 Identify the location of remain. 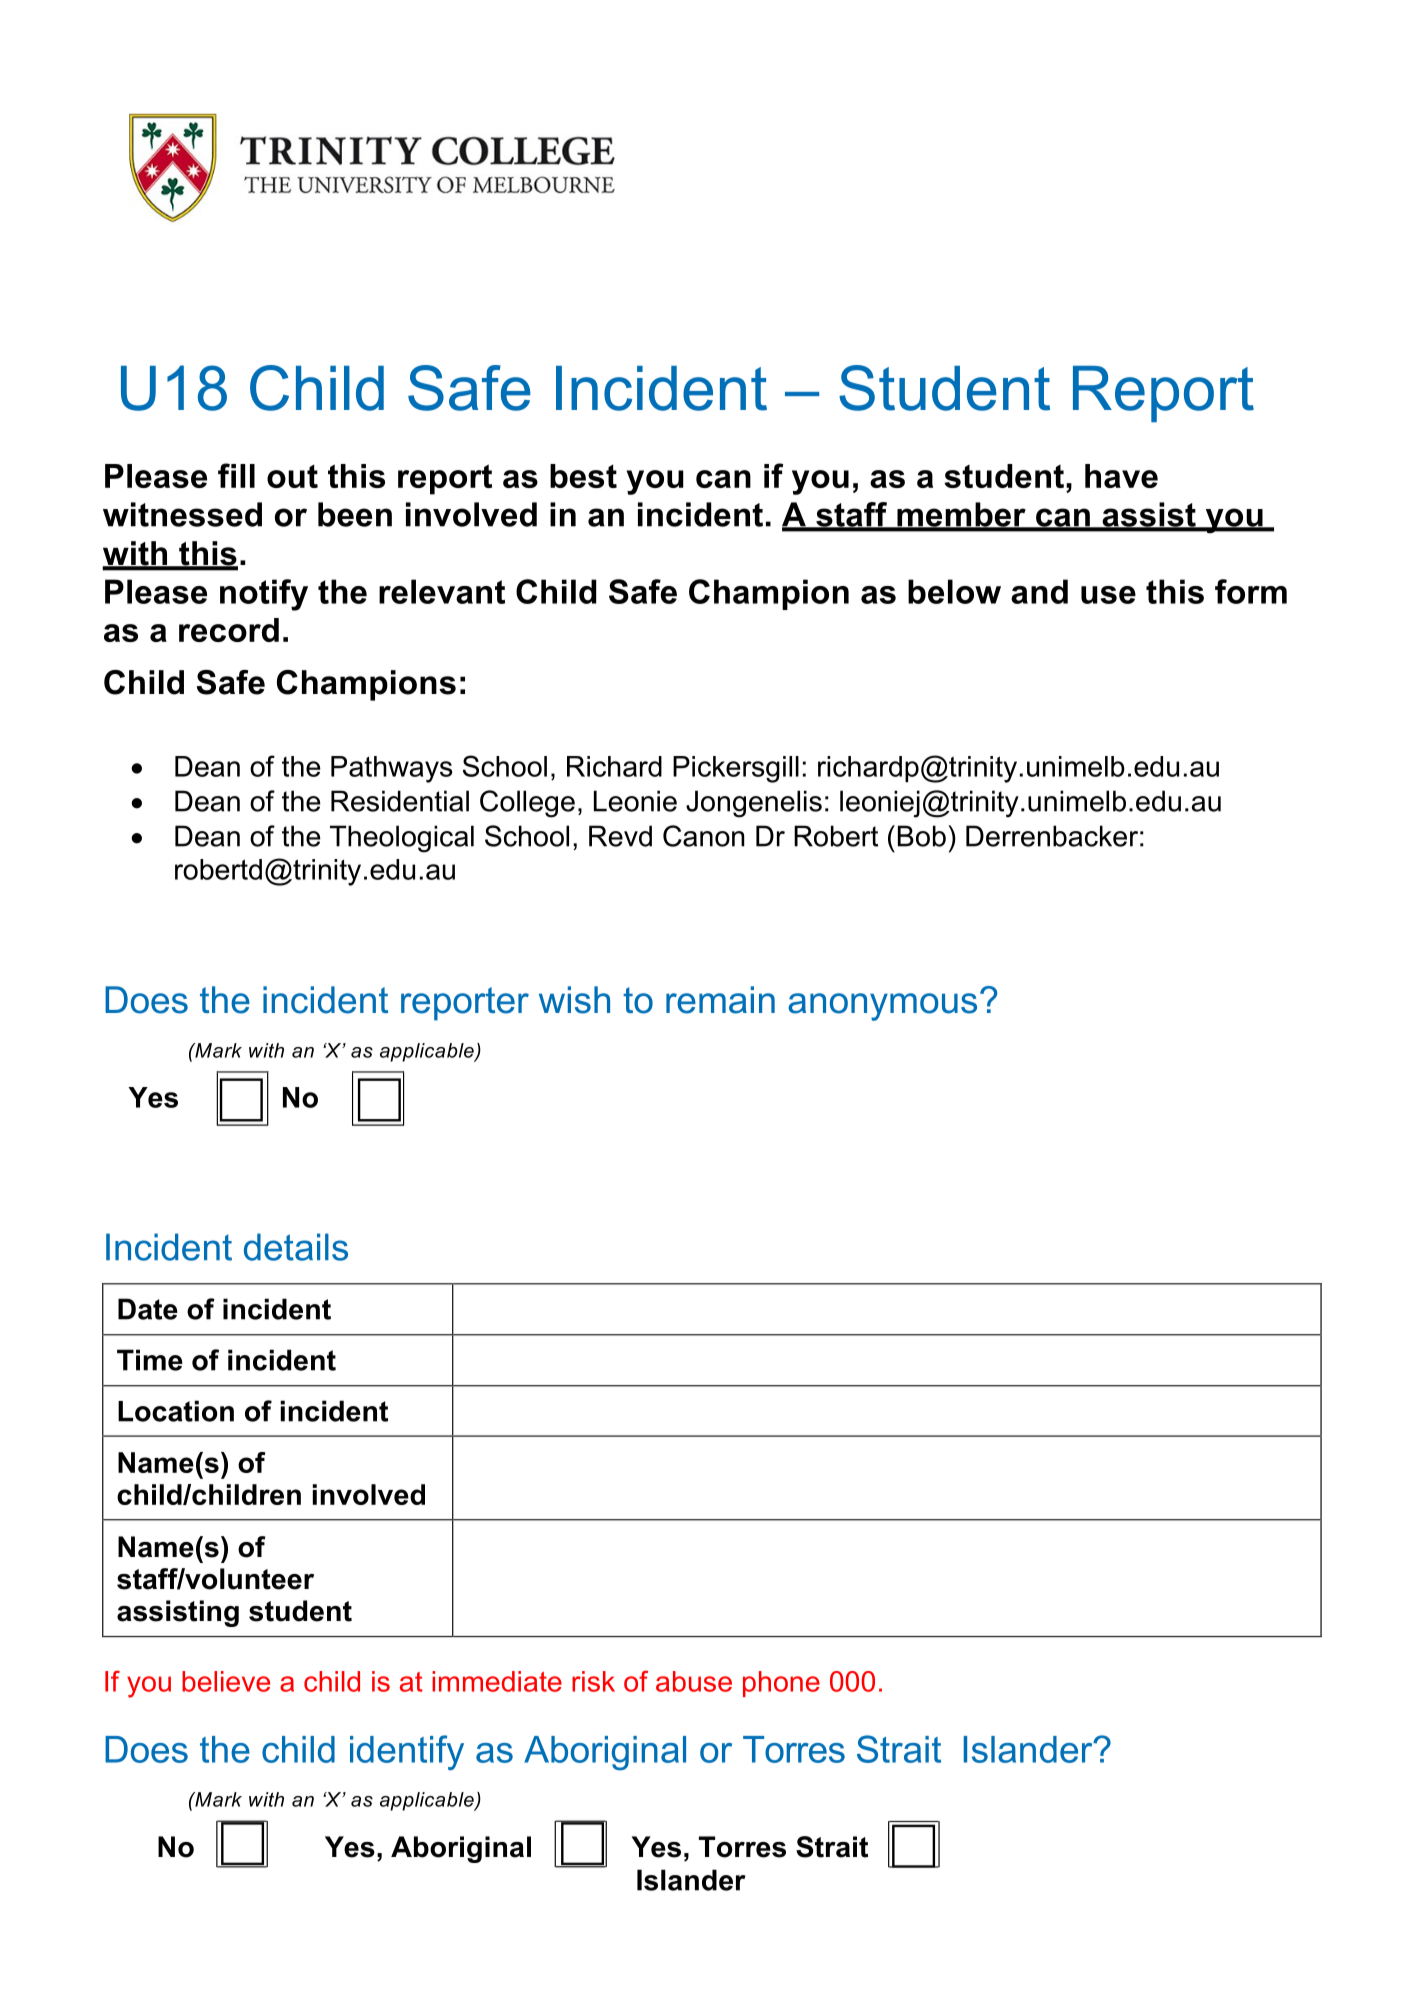
(720, 1000).
